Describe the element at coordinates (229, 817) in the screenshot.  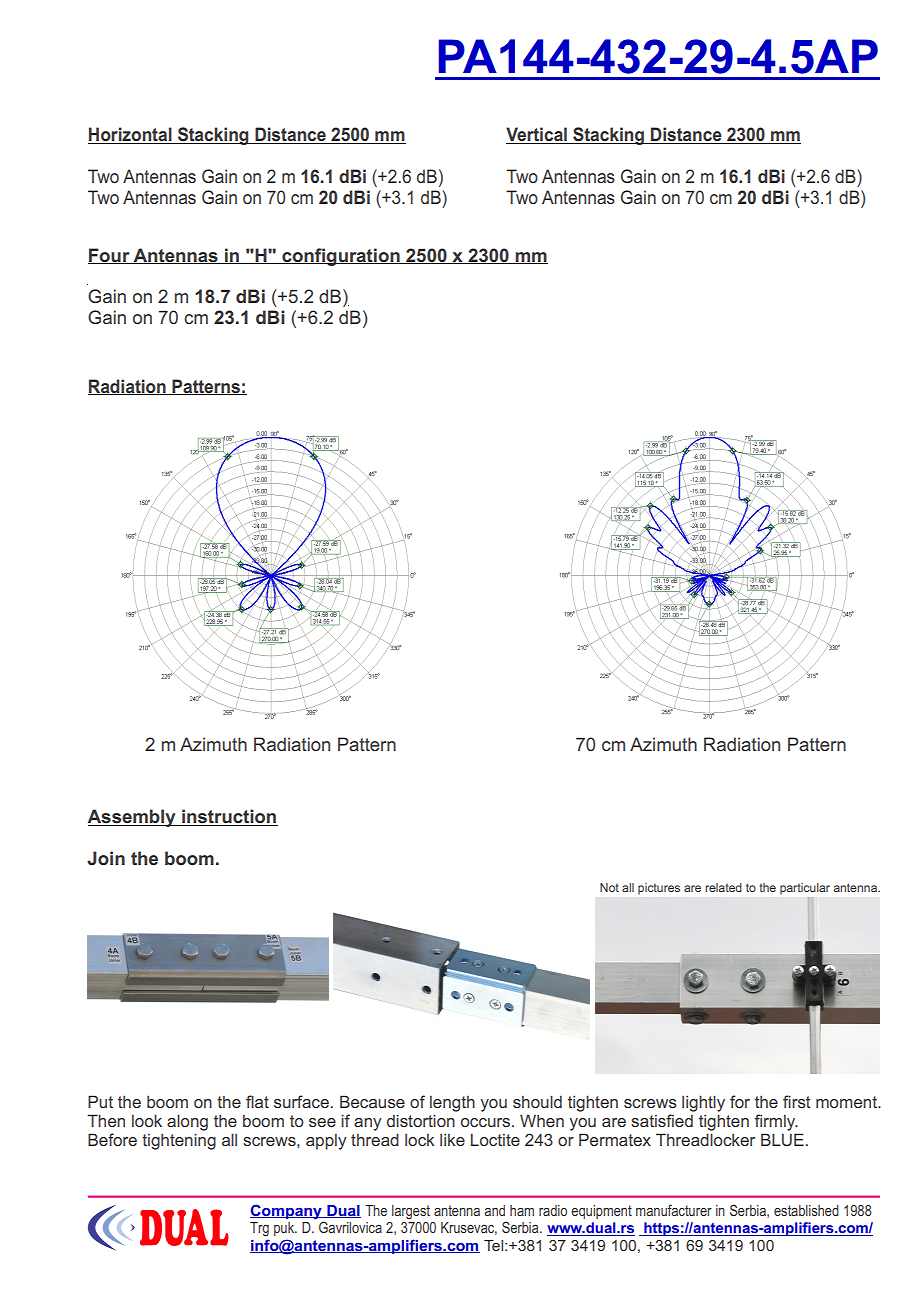
I see `instruction` at that location.
